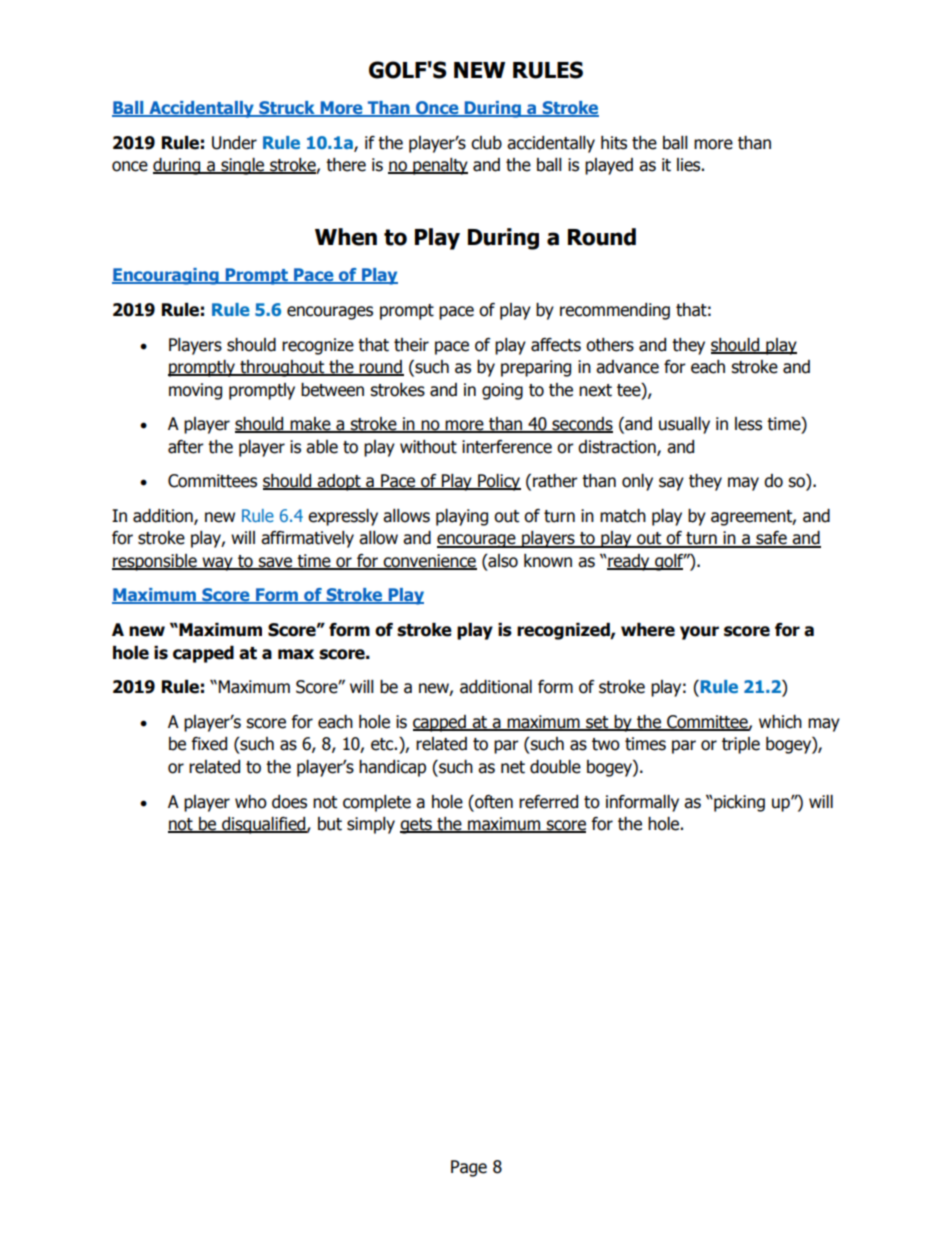 The image size is (952, 1233). I want to click on way, so click(217, 564).
